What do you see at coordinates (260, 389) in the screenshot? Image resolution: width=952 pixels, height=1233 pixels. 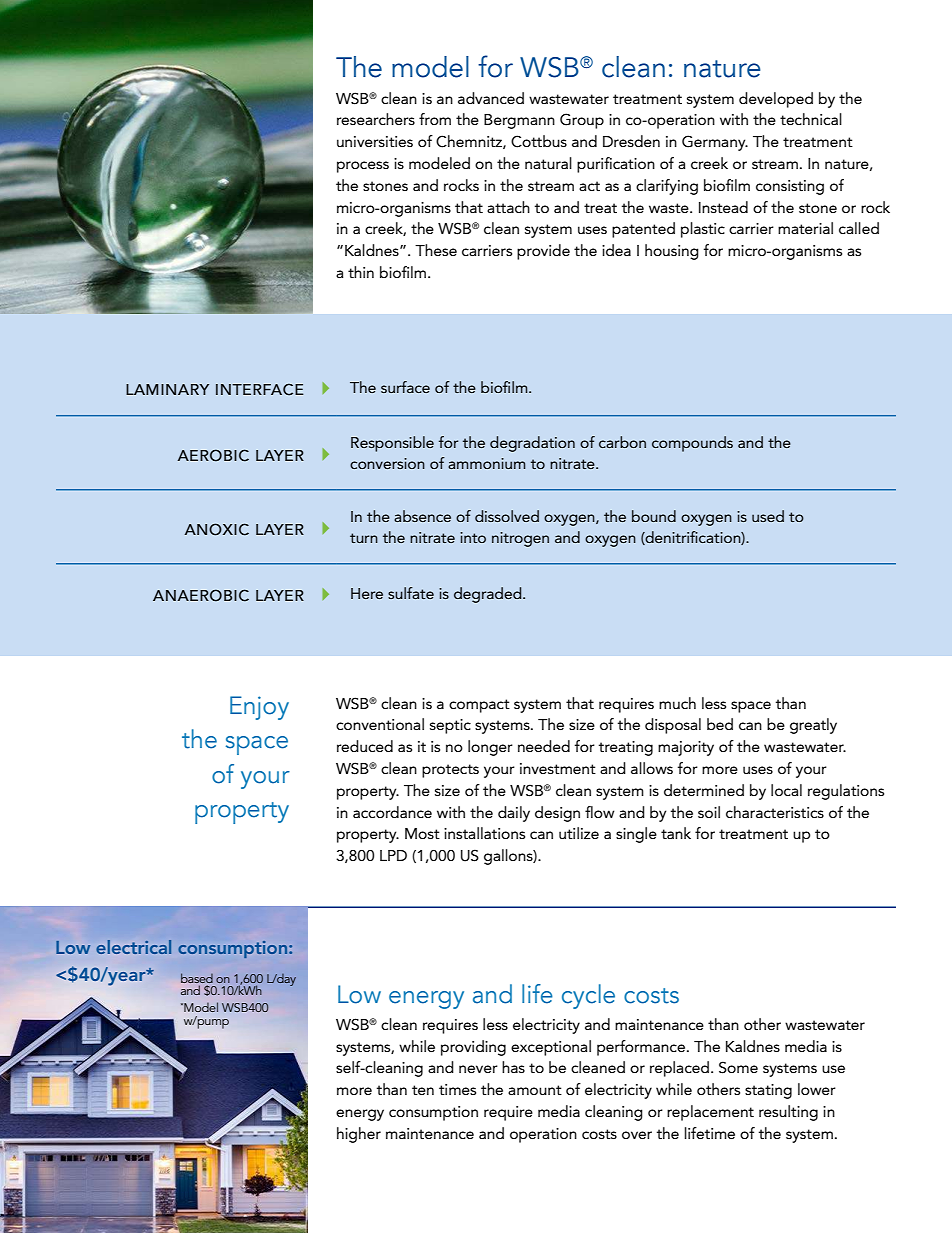 I see `INTERFACE` at bounding box center [260, 389].
